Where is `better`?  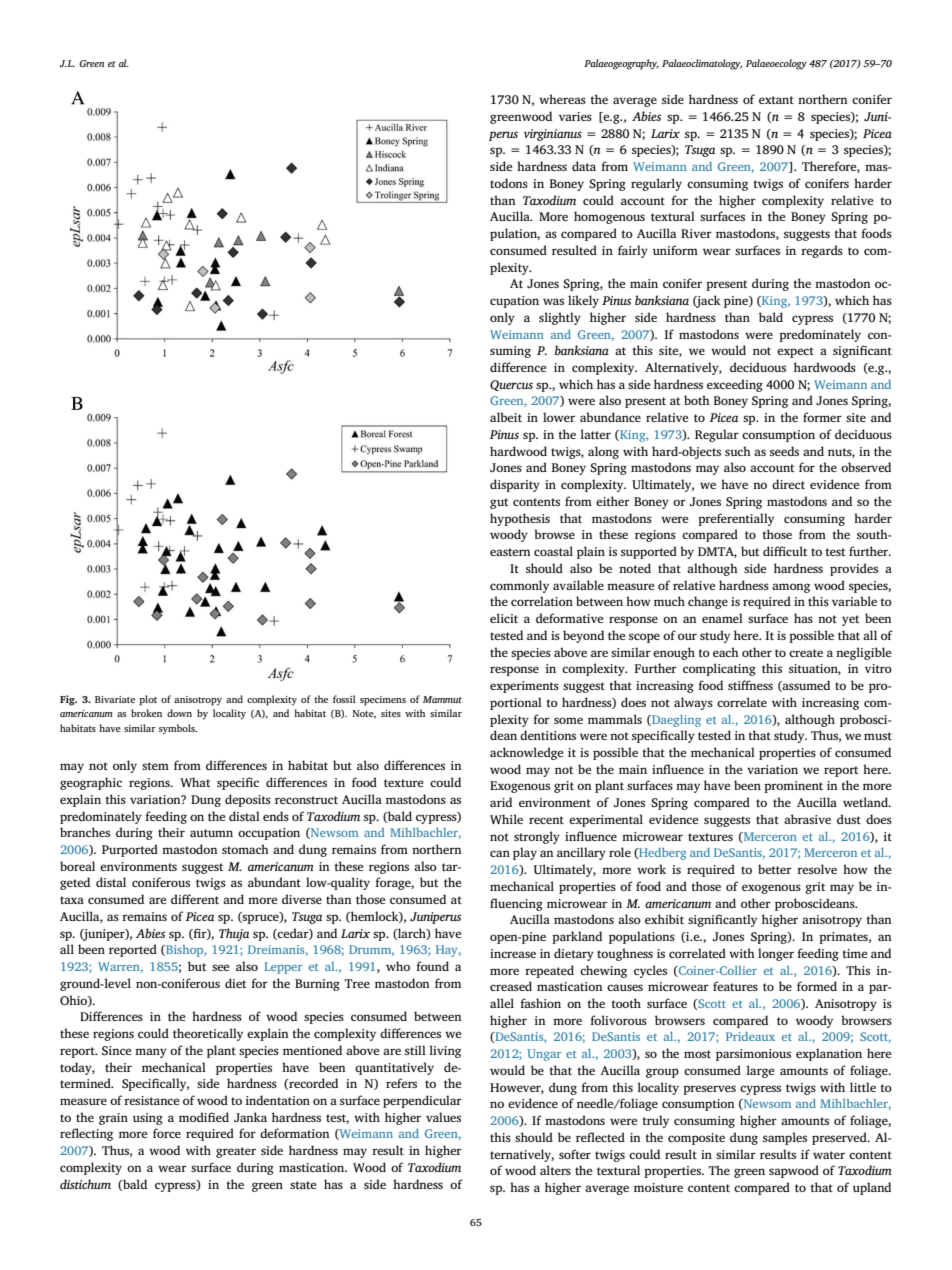
better is located at coordinates (775, 869).
